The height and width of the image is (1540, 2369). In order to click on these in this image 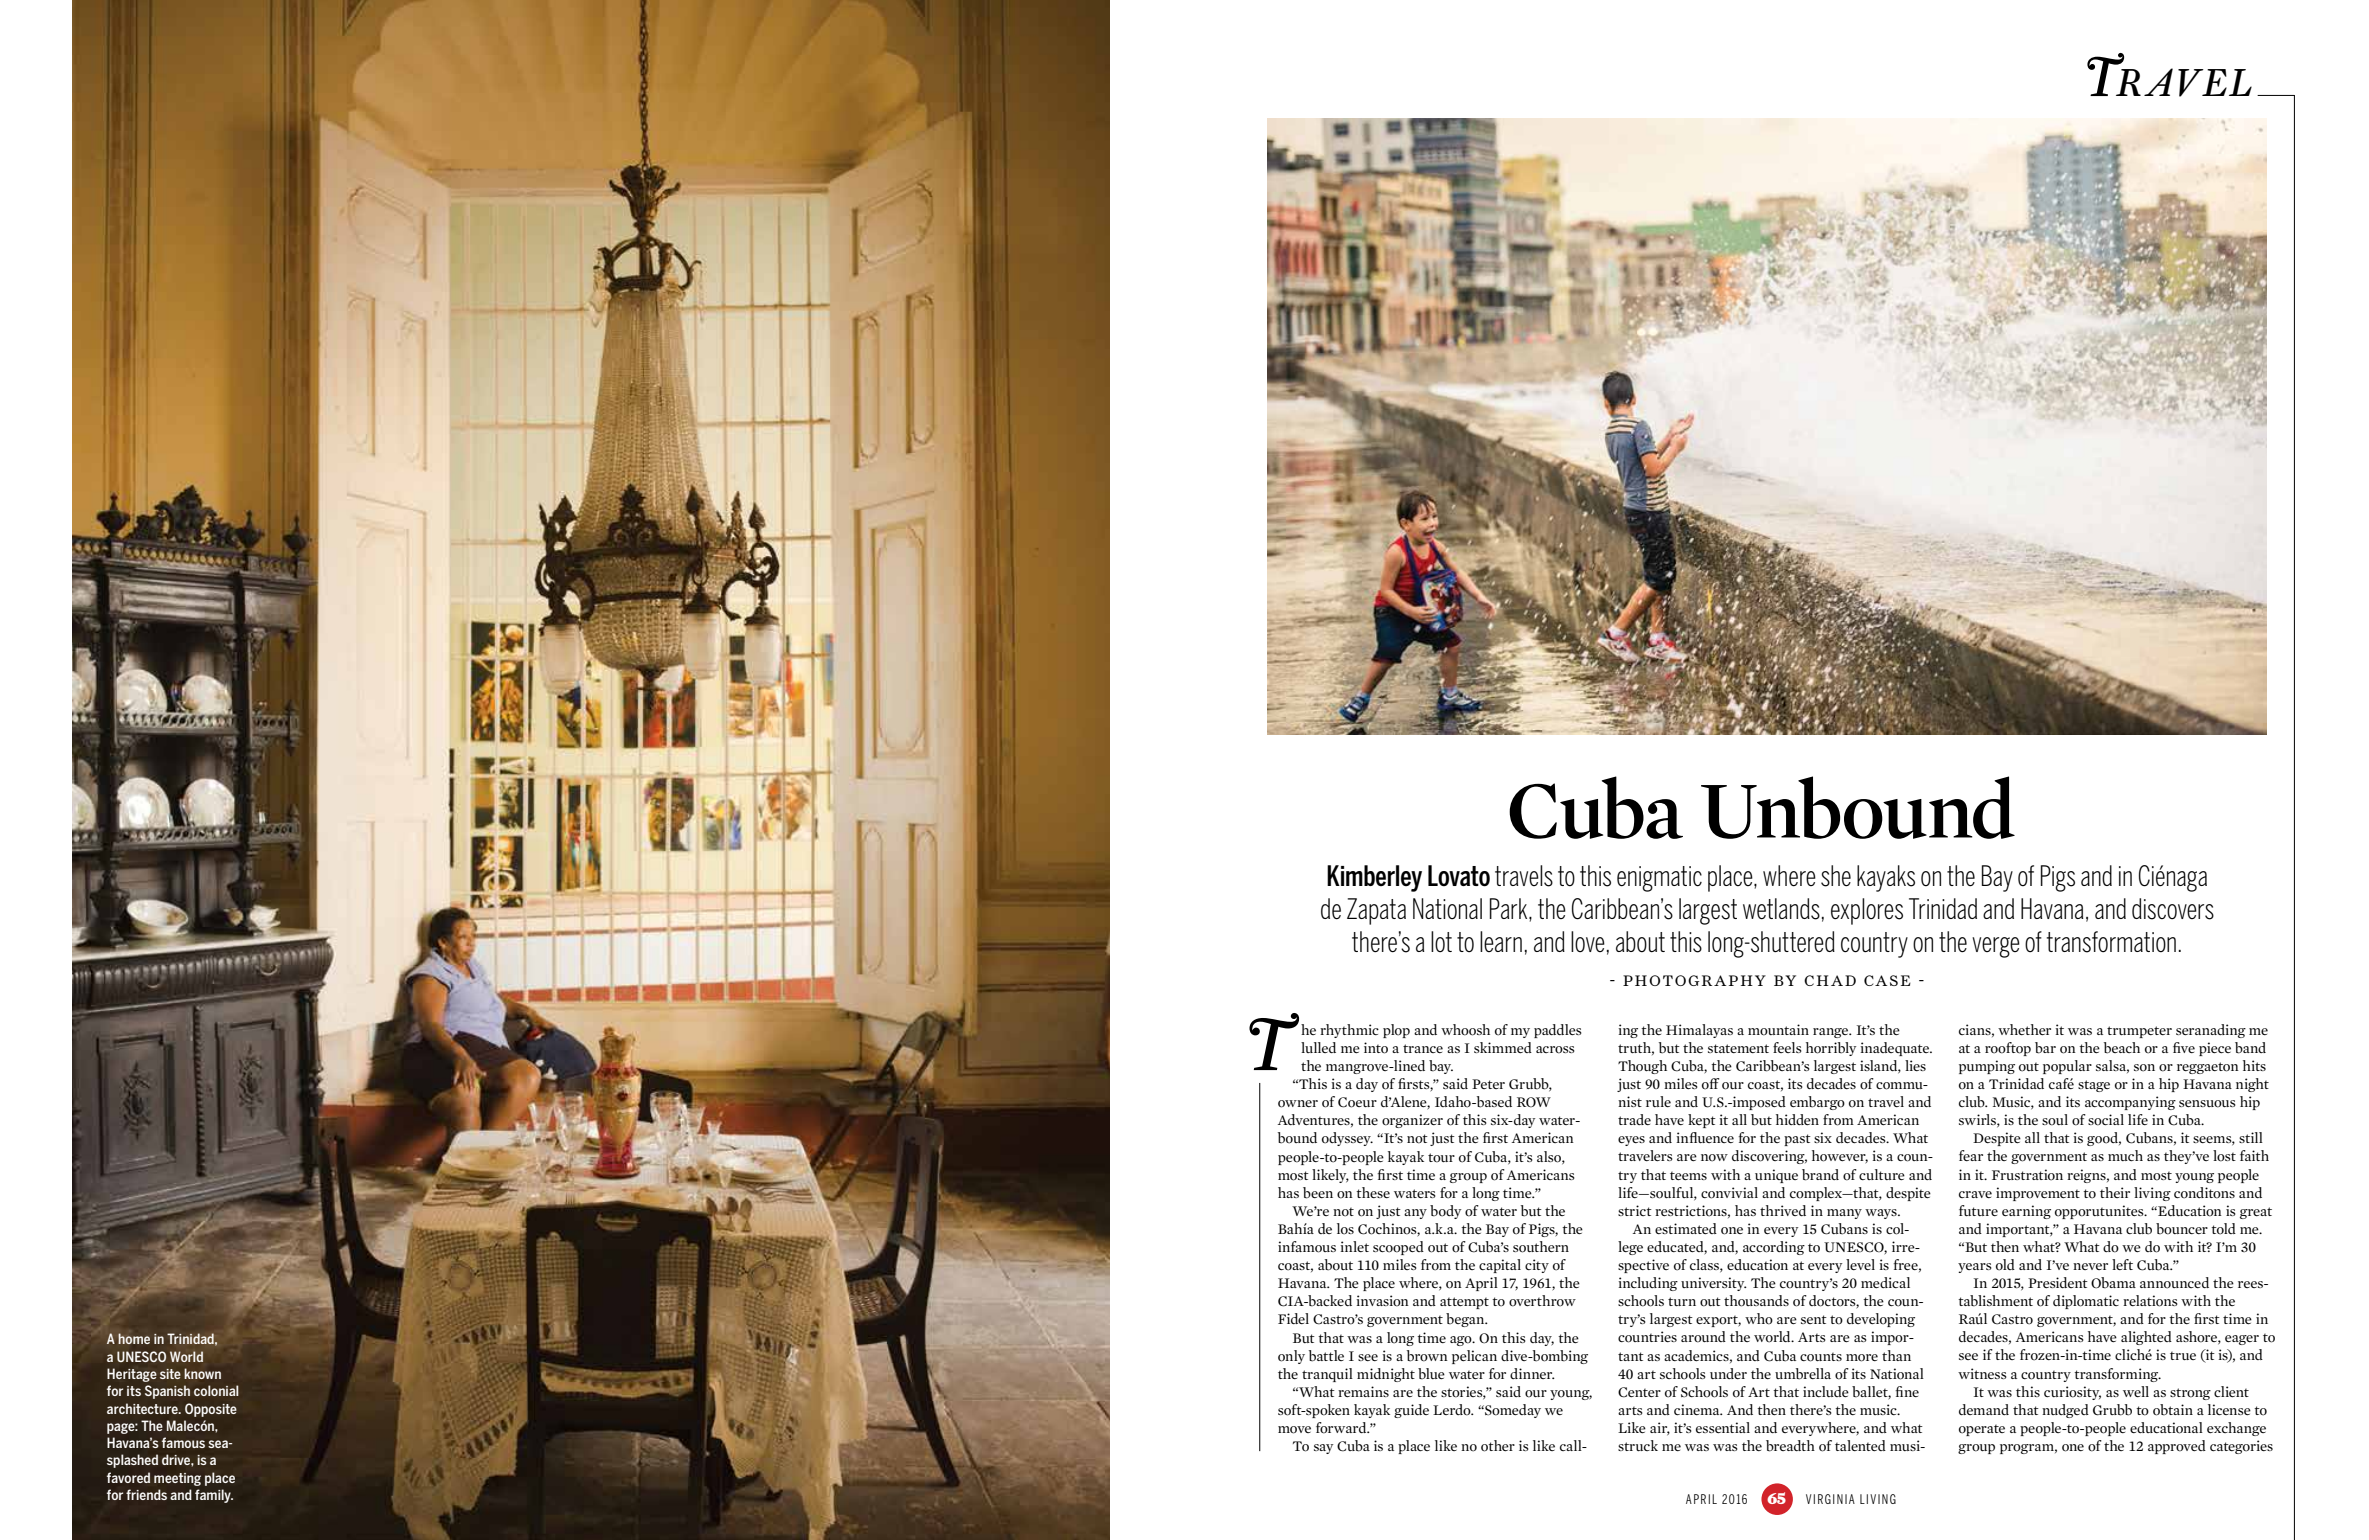, I will do `click(1373, 1192)`.
